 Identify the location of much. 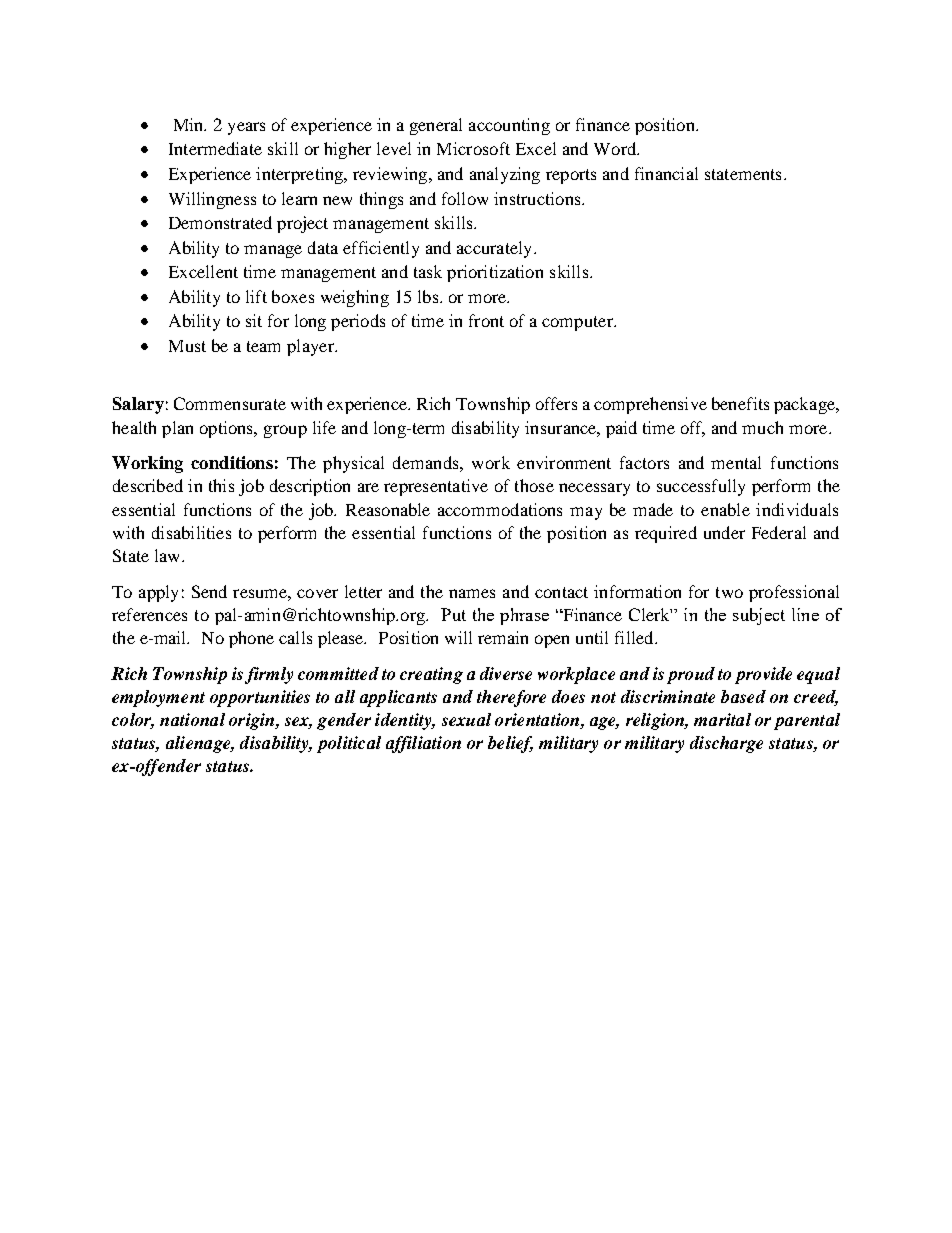
(762, 427).
